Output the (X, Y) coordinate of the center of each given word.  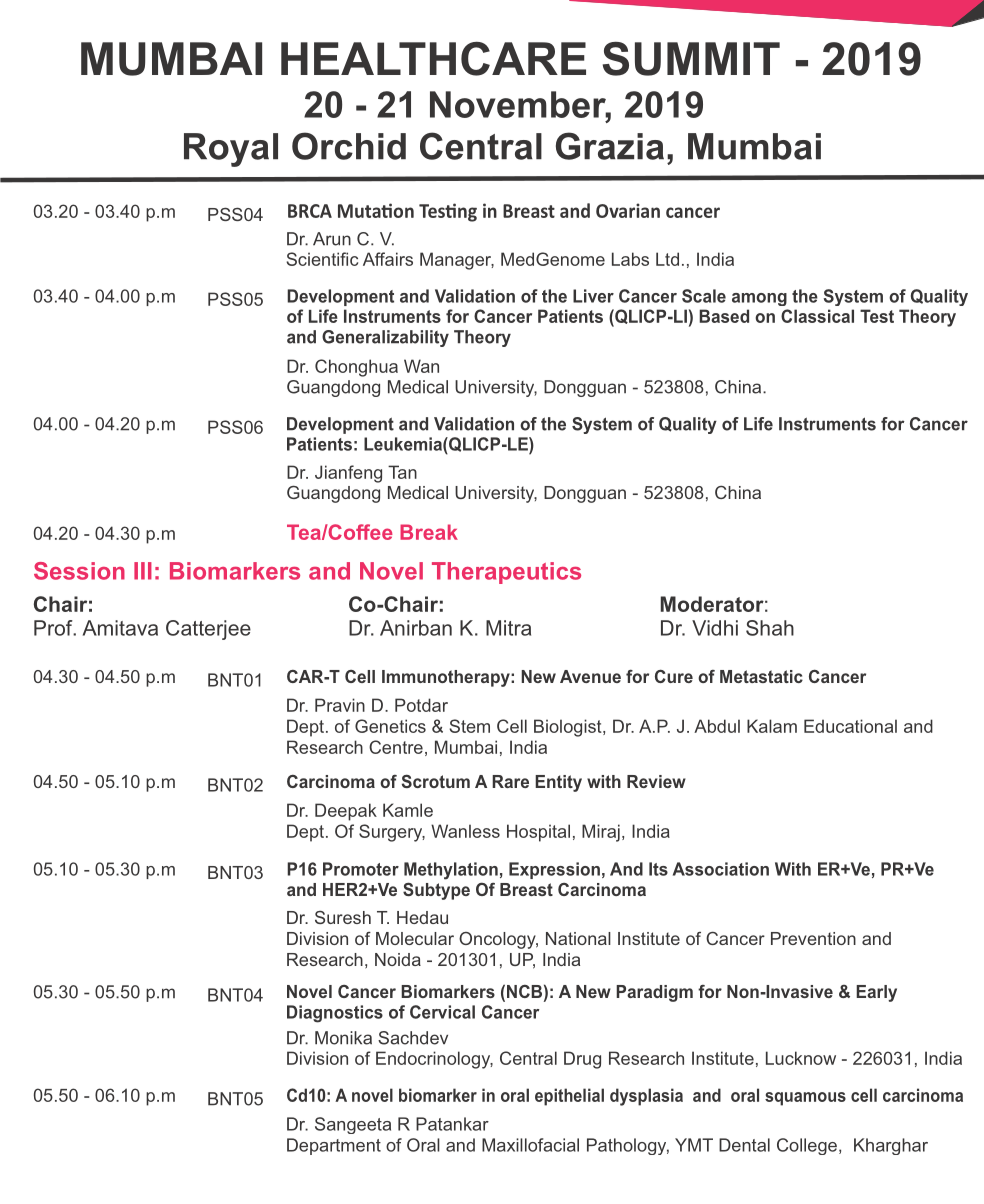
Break (429, 532)
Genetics (390, 726)
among (759, 299)
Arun (332, 239)
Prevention (813, 938)
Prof (54, 628)
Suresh (343, 917)
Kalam (772, 726)
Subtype (436, 891)
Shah (770, 628)
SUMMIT (691, 59)
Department (334, 1146)
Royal (231, 150)
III (143, 571)
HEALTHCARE (433, 59)
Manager (457, 261)
